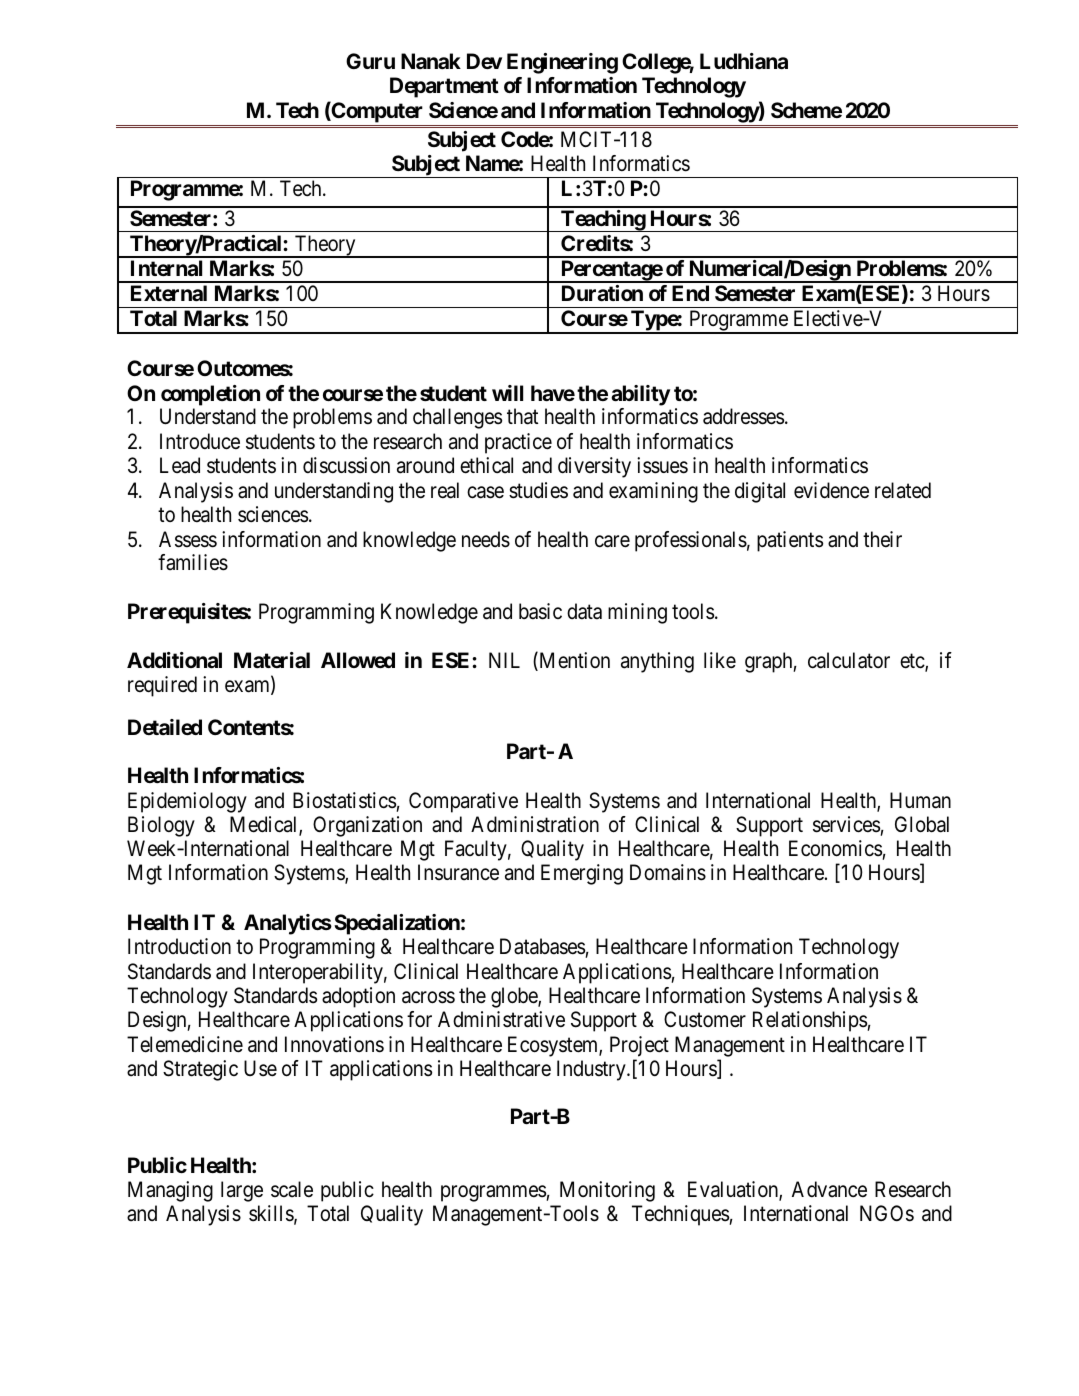  What do you see at coordinates (518, 443) in the document?
I see `practice` at bounding box center [518, 443].
